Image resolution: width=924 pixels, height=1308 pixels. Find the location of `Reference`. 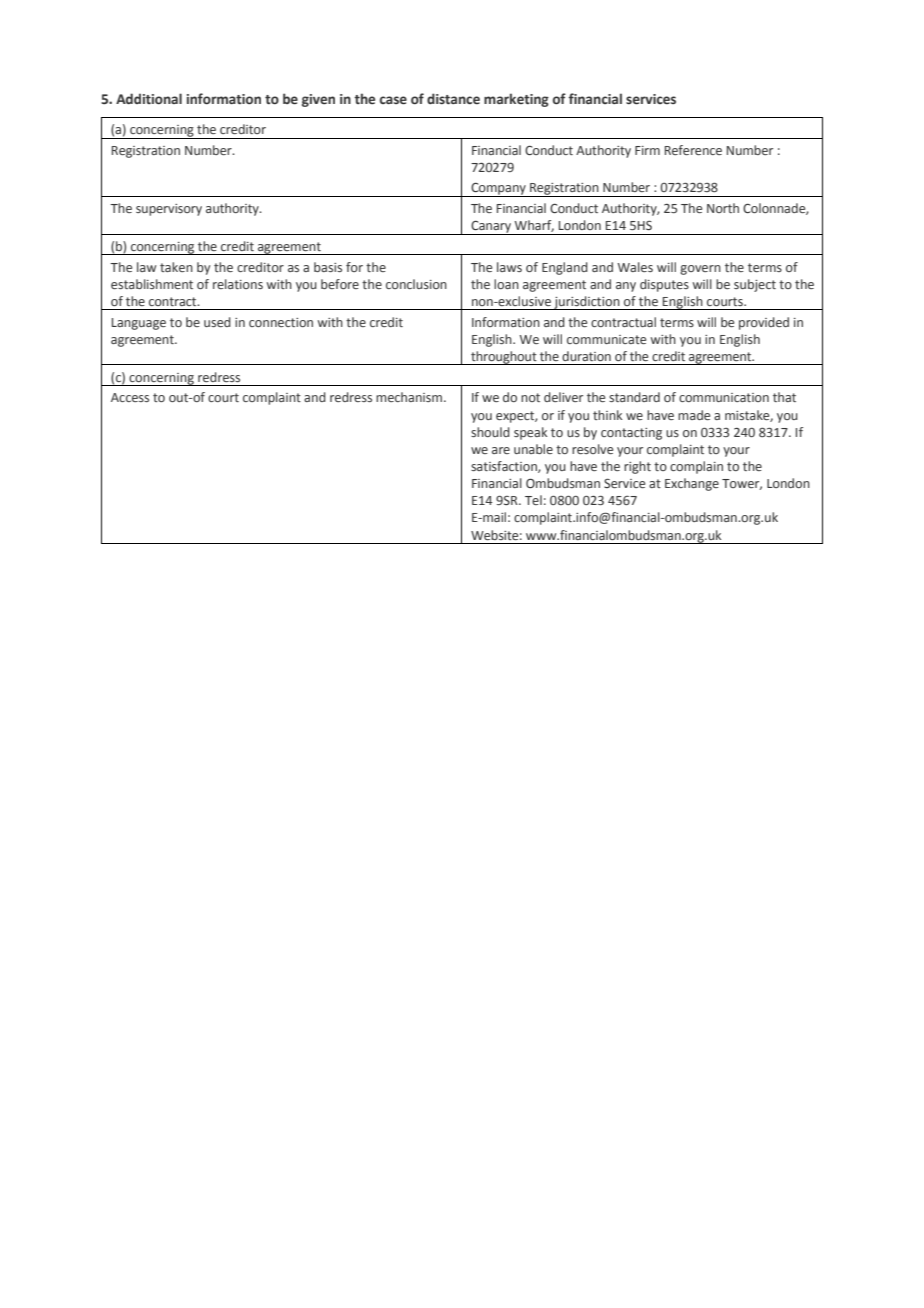

Reference is located at coordinates (693, 150).
